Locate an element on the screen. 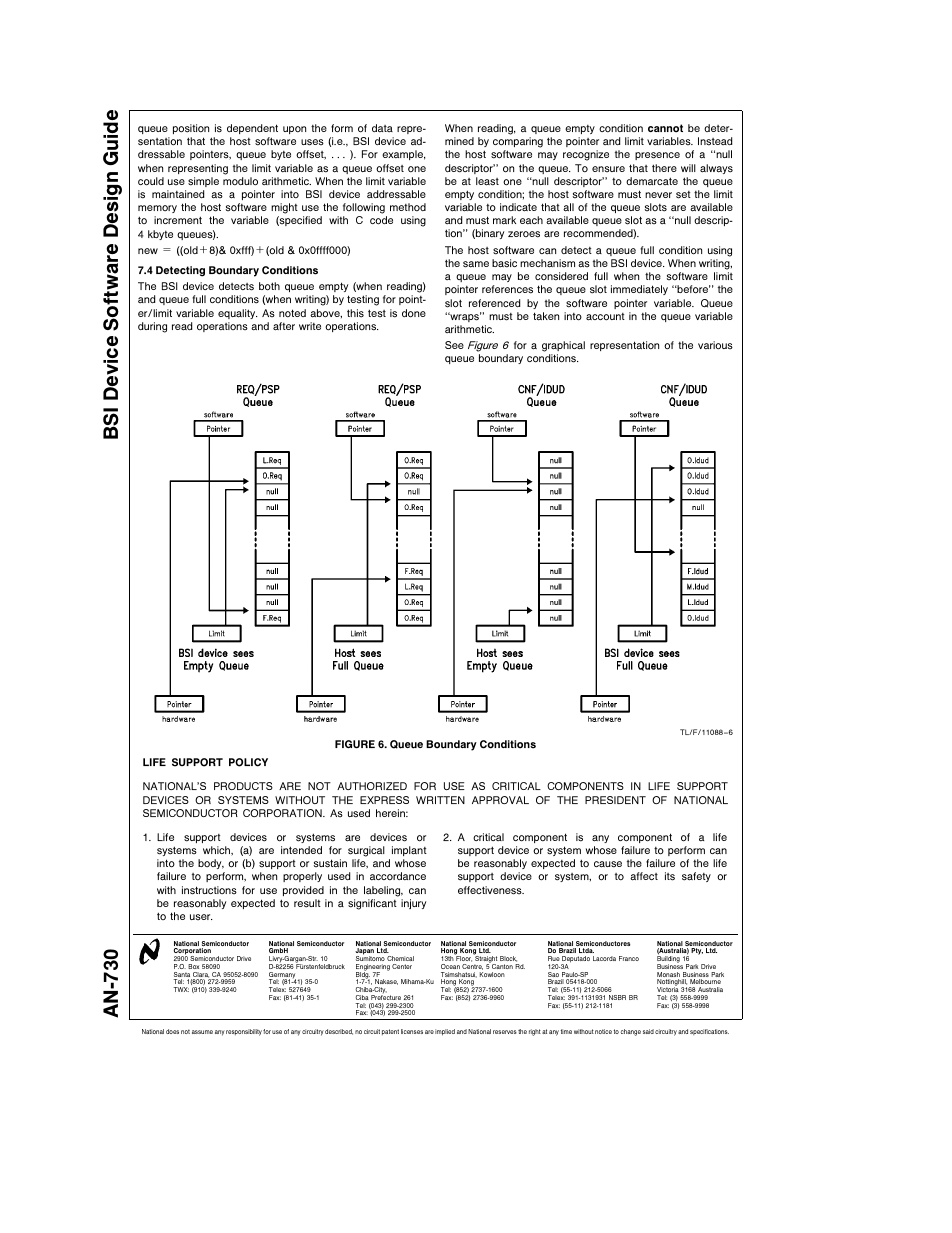  See is located at coordinates (454, 345).
